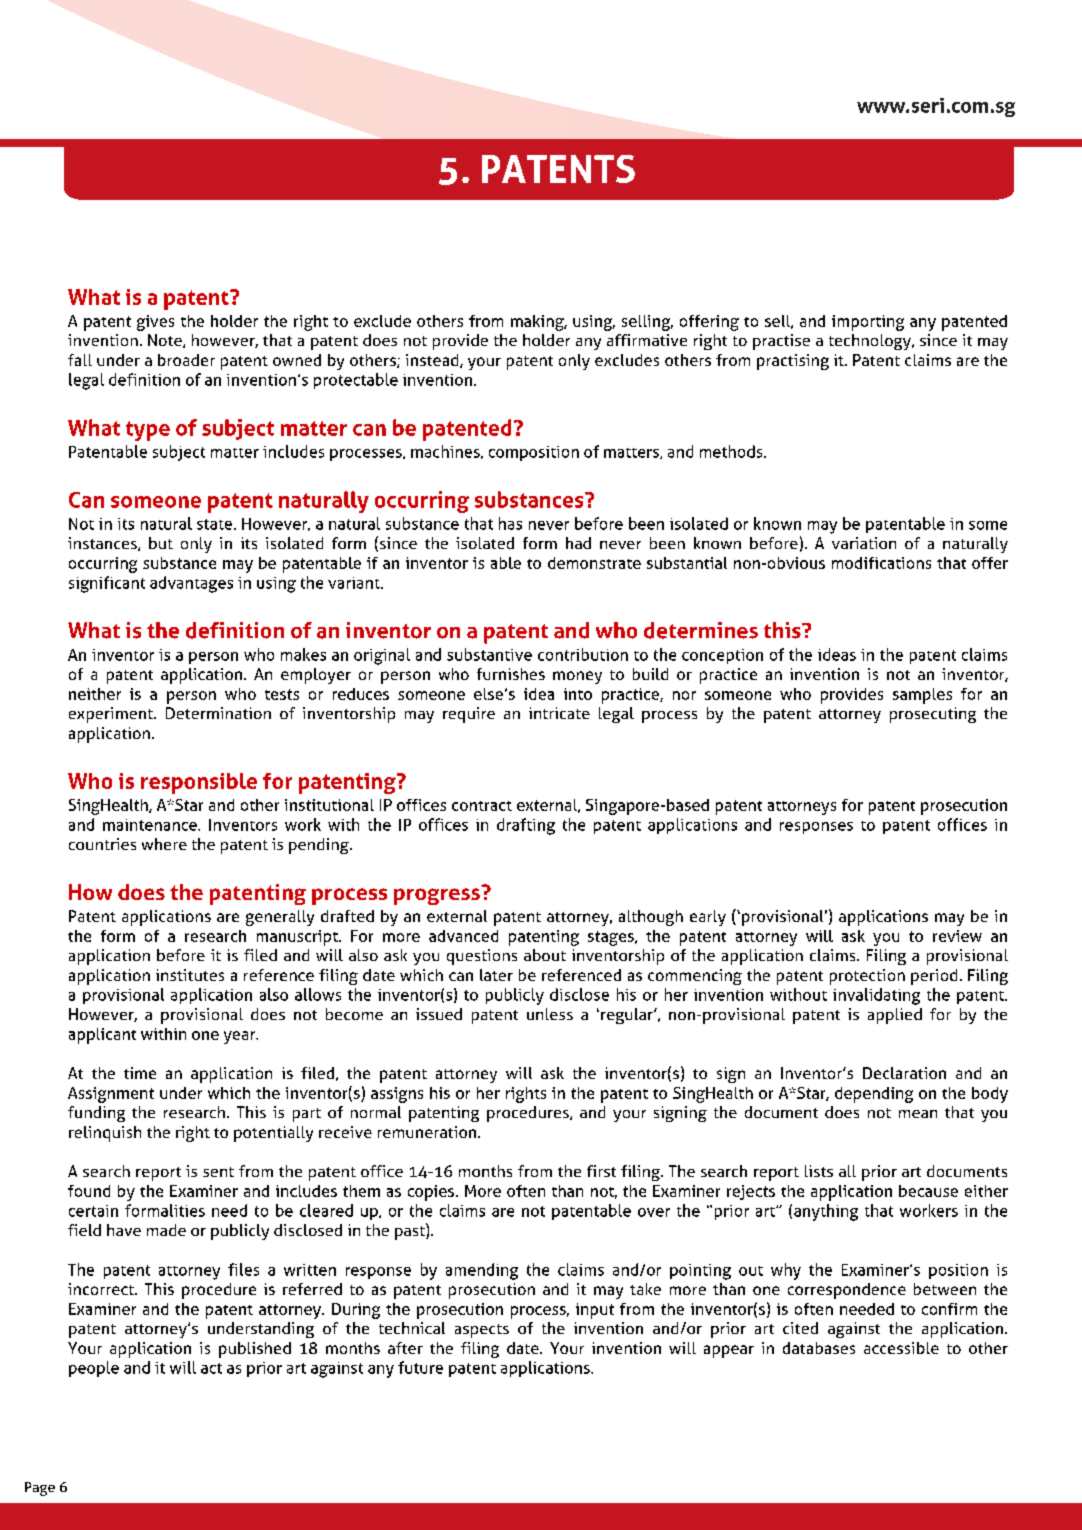 This screenshot has width=1082, height=1530. Describe the element at coordinates (871, 342) in the screenshot. I see `technology` at that location.
